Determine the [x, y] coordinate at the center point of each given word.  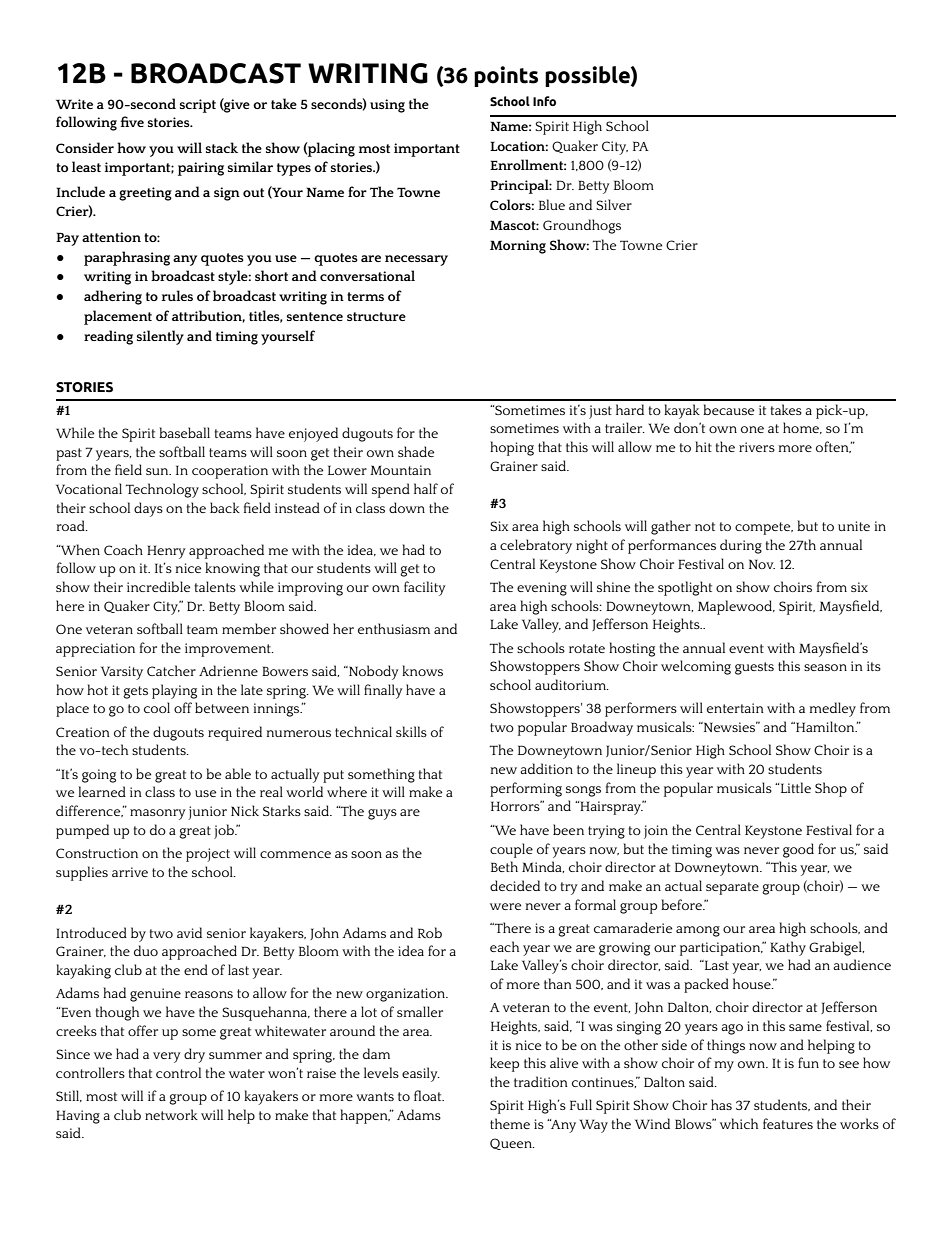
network [171, 1114]
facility [425, 588]
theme [510, 1123]
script [198, 106]
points [506, 76]
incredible [158, 586]
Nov [762, 564]
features [788, 1123]
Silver [614, 204]
